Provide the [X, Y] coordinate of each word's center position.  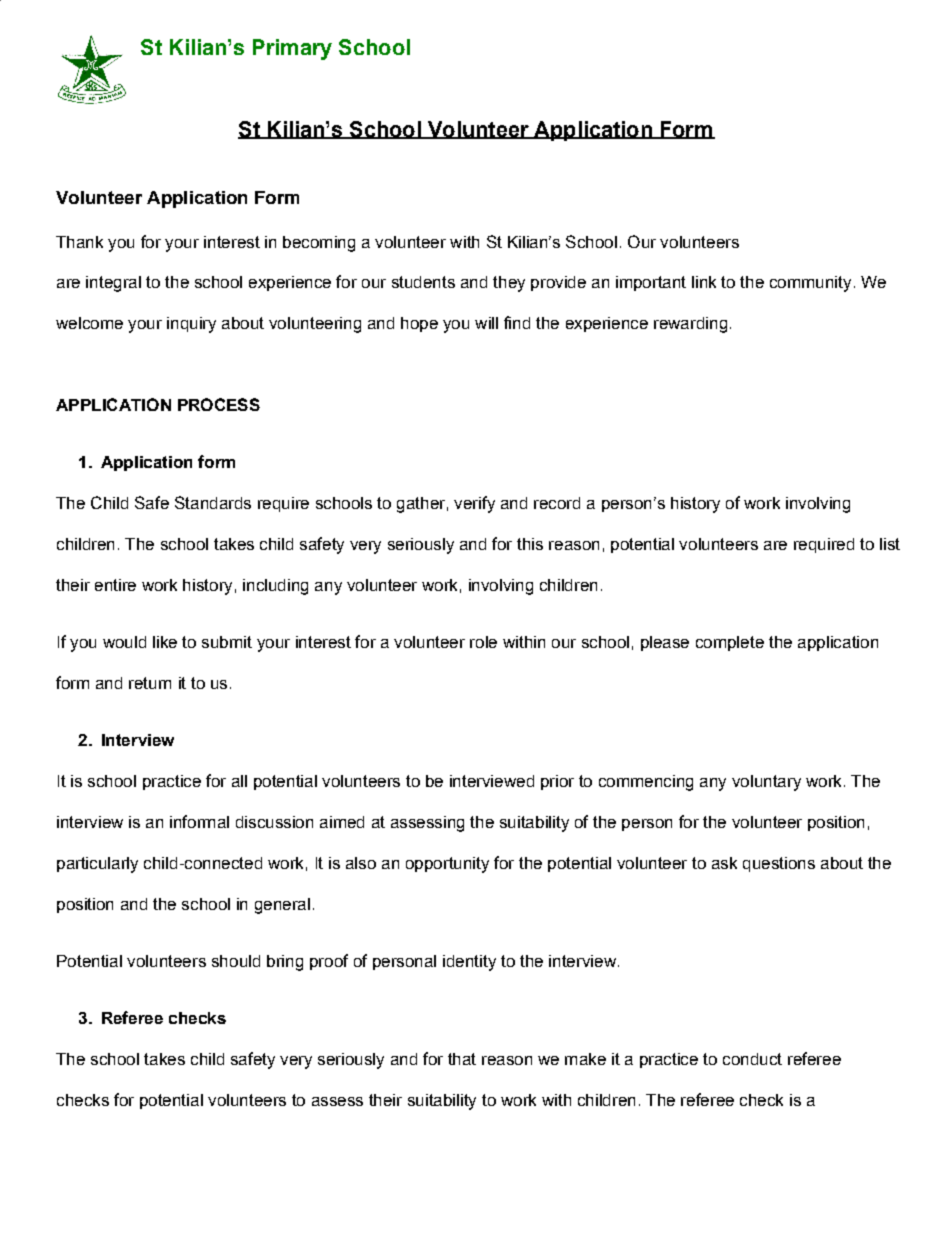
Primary [292, 49]
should [236, 961]
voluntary [766, 783]
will [486, 323]
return [150, 683]
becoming [319, 244]
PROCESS [219, 404]
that [462, 1059]
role [483, 642]
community [810, 284]
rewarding [690, 325]
